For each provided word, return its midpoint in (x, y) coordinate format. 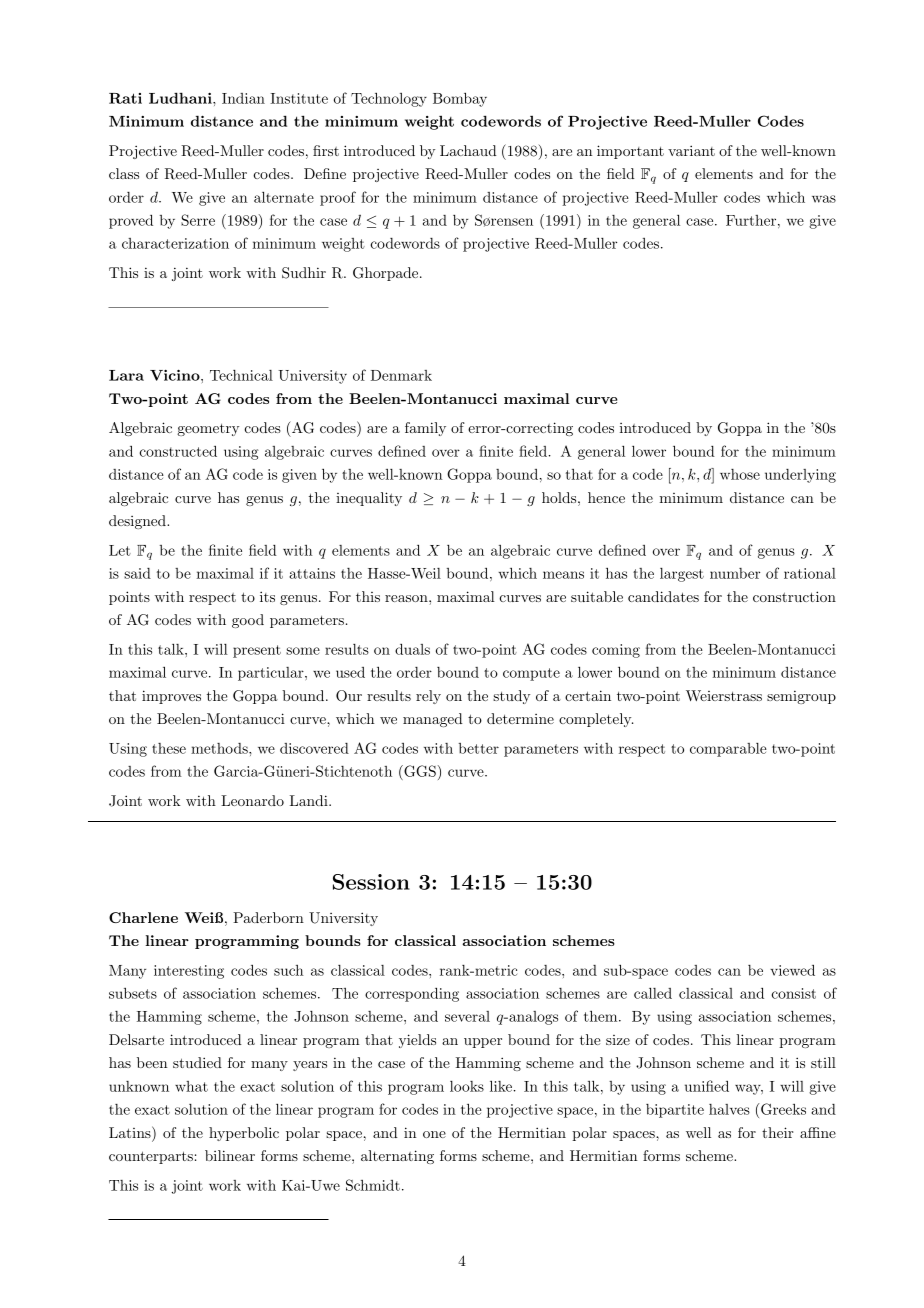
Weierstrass (724, 695)
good (248, 621)
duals (412, 649)
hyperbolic (244, 1134)
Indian (243, 98)
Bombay (460, 99)
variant (691, 150)
